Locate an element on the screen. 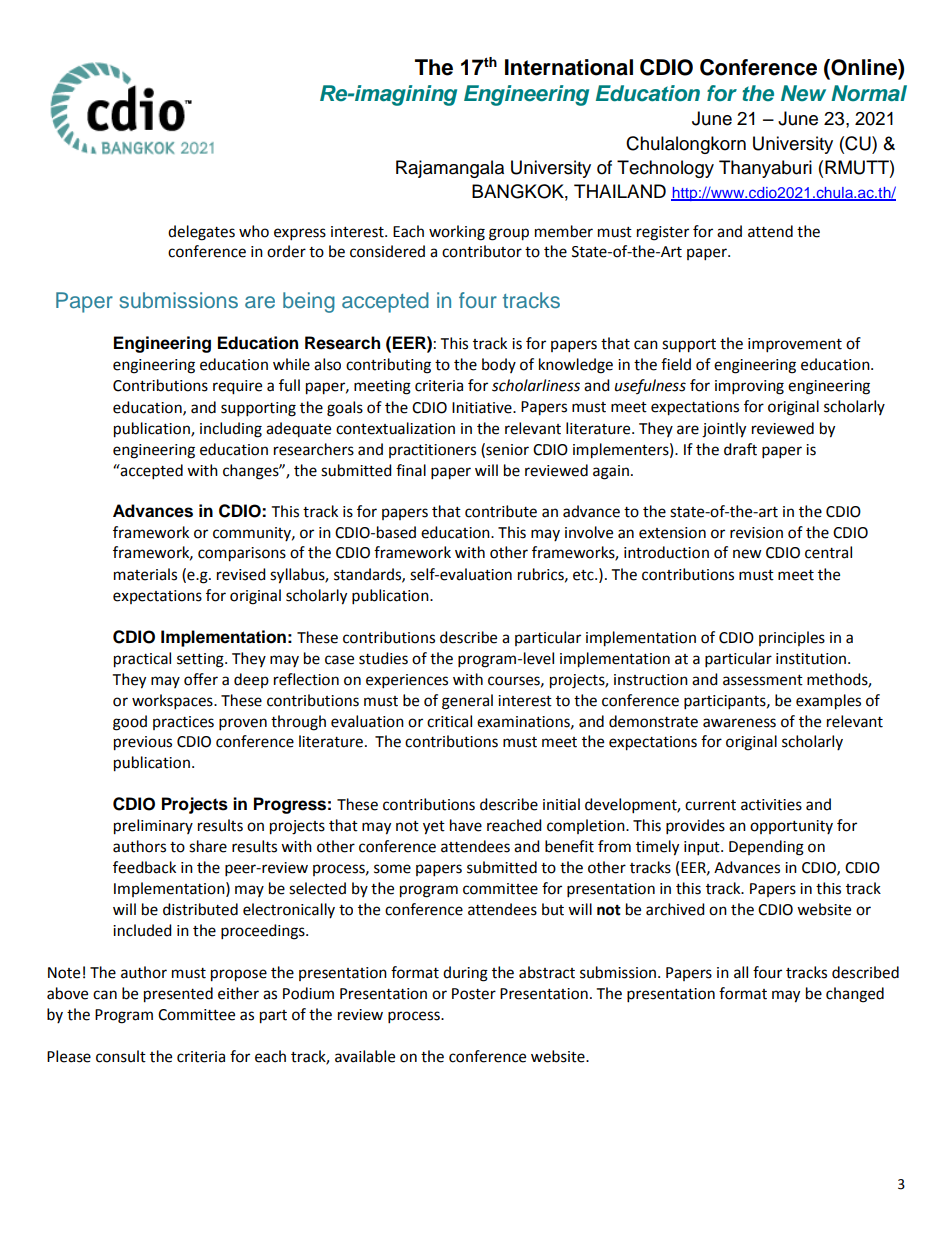 The height and width of the screenshot is (1233, 952). Normal is located at coordinates (869, 93).
